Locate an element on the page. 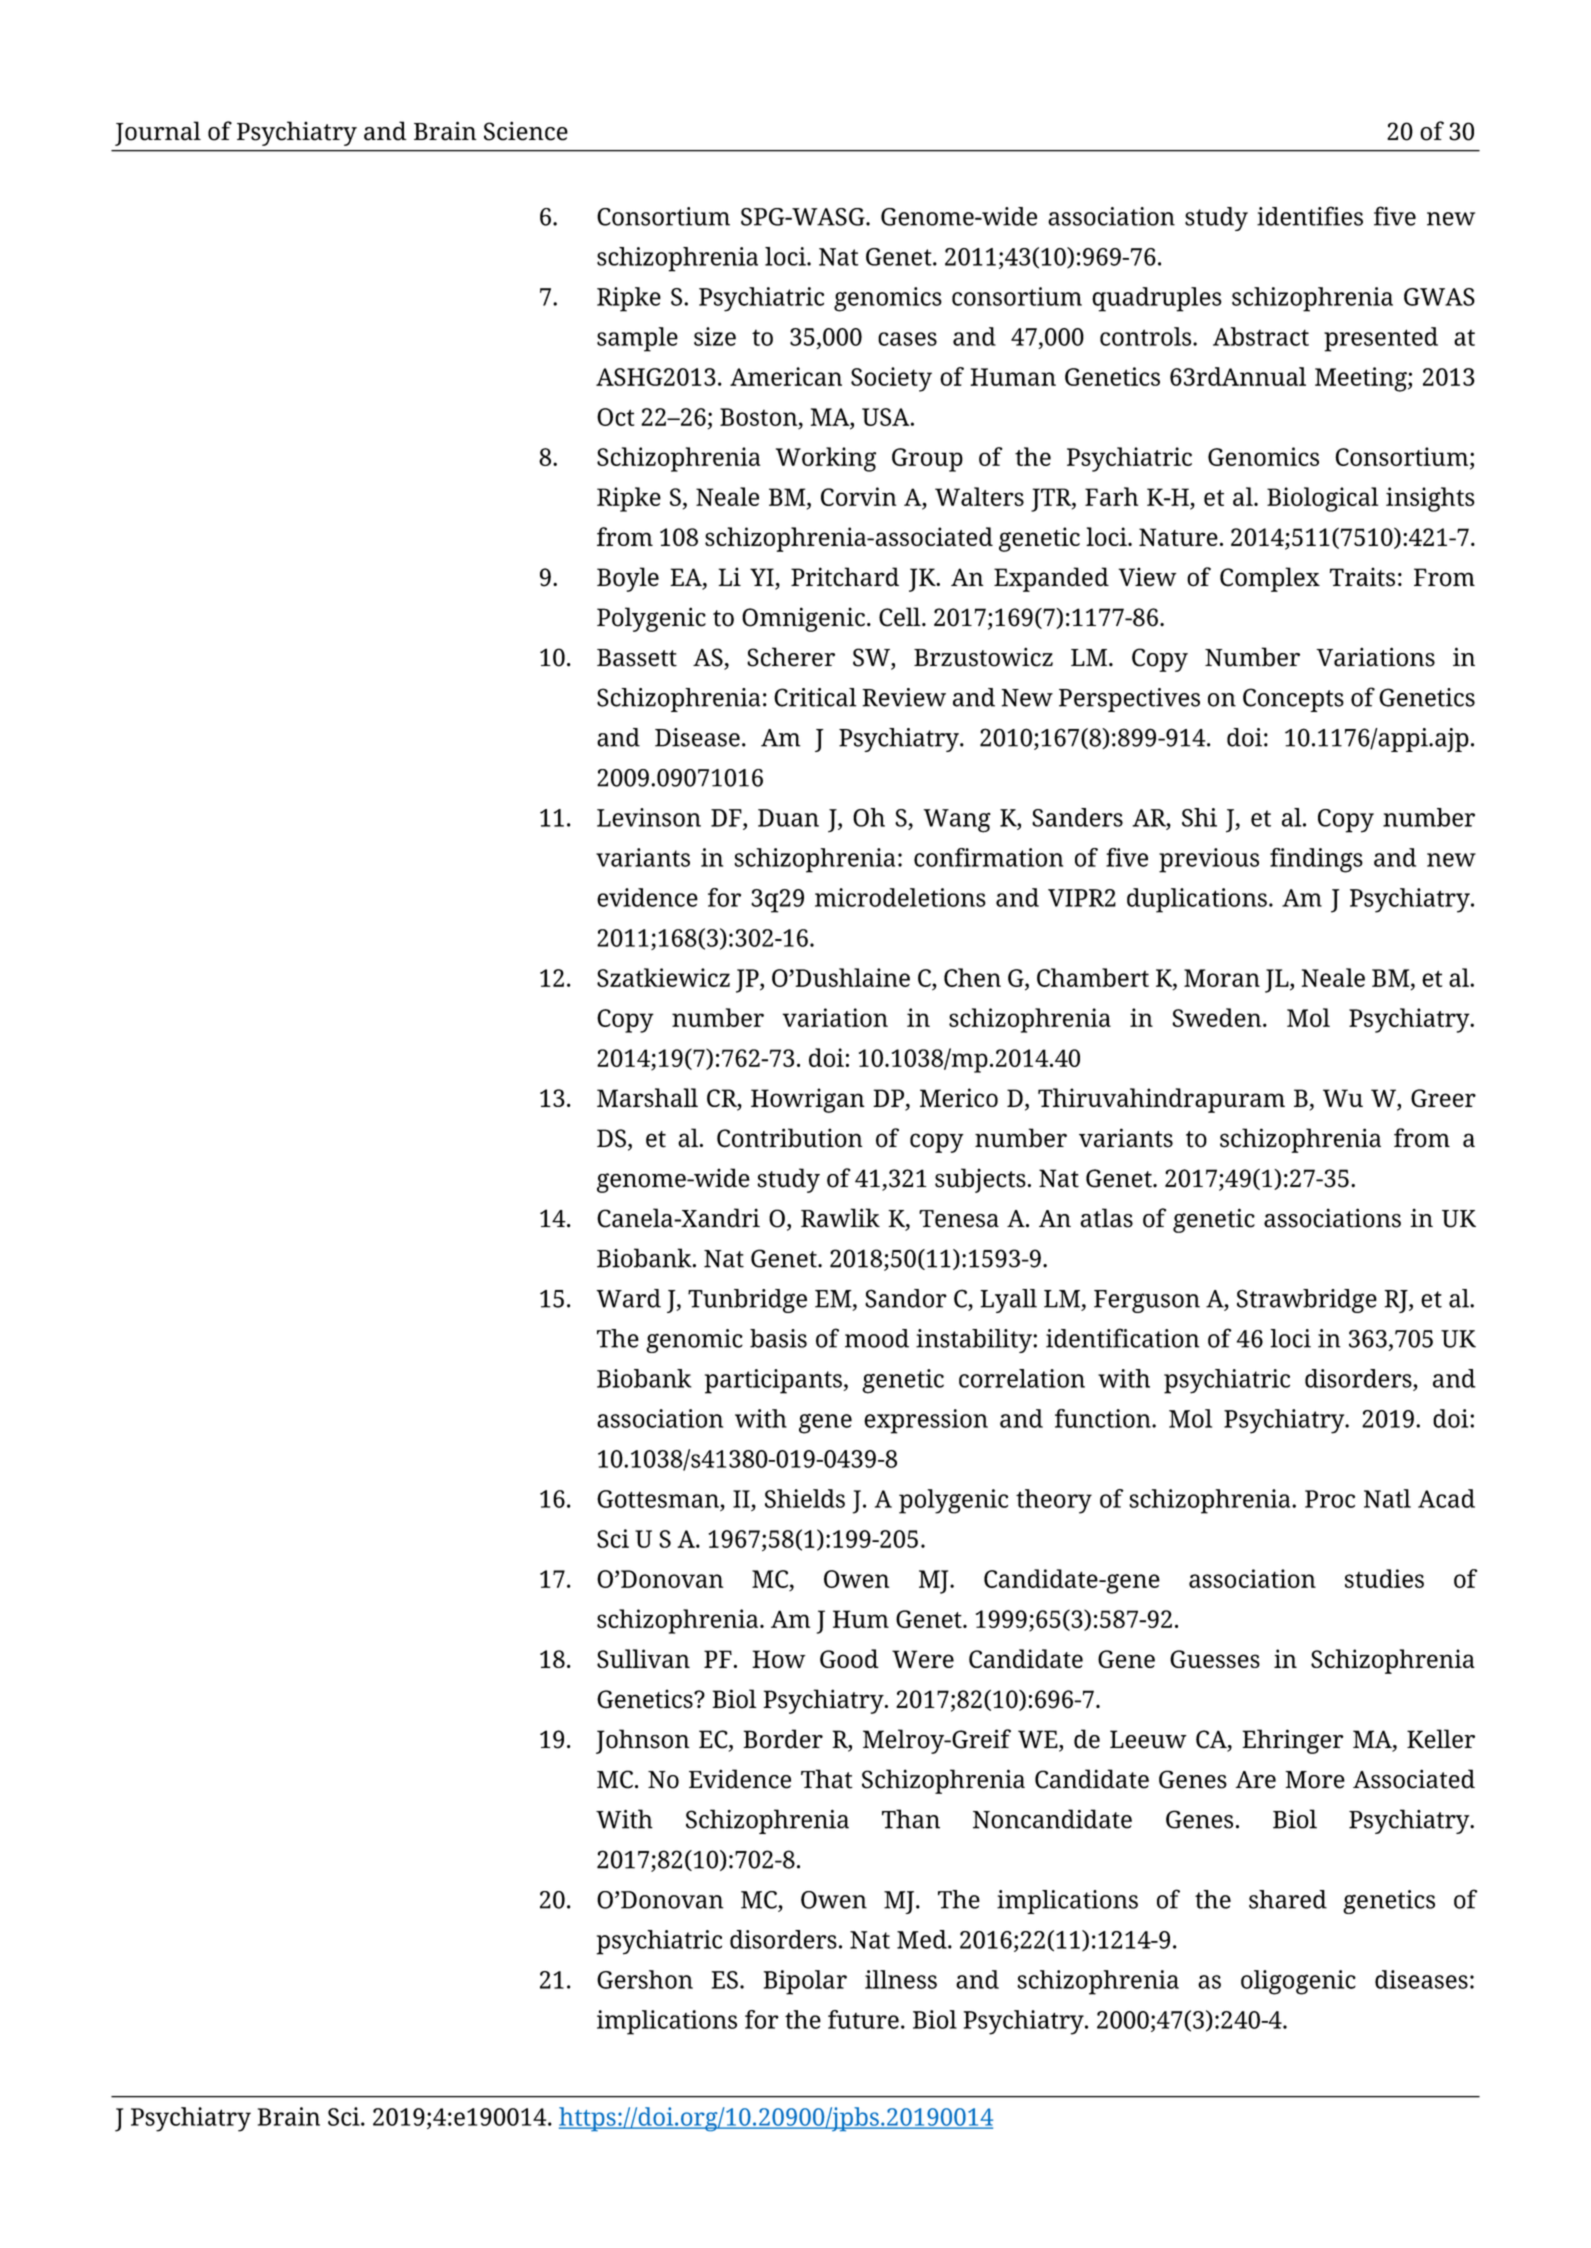 The height and width of the document is (2248, 1591). Journal is located at coordinates (158, 133).
